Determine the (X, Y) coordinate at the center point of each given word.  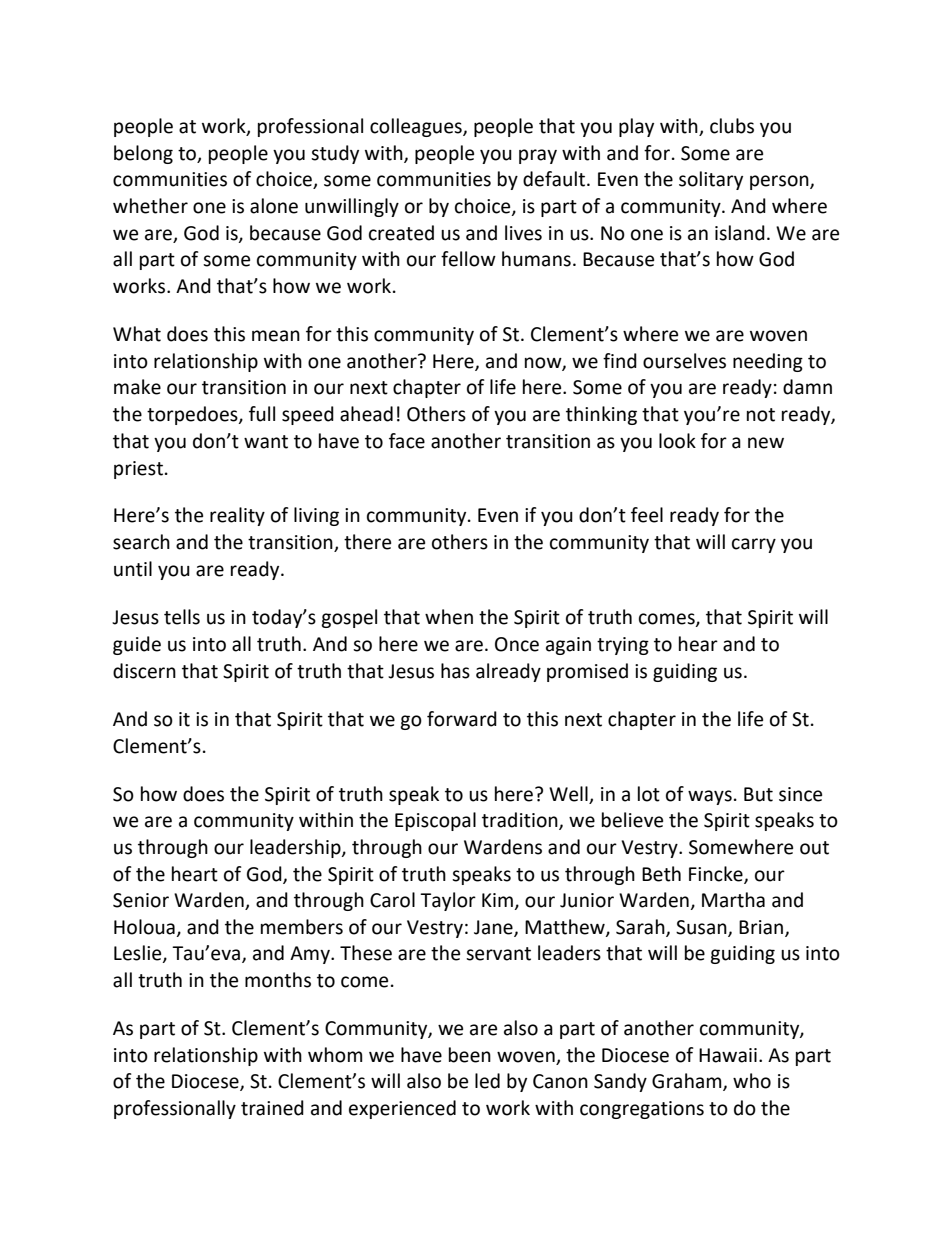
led (487, 1081)
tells (182, 617)
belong (143, 154)
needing (768, 362)
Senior (141, 900)
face (407, 441)
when (449, 617)
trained (272, 1108)
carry (754, 545)
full (262, 414)
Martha (733, 900)
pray (538, 156)
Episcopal (435, 821)
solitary (711, 180)
